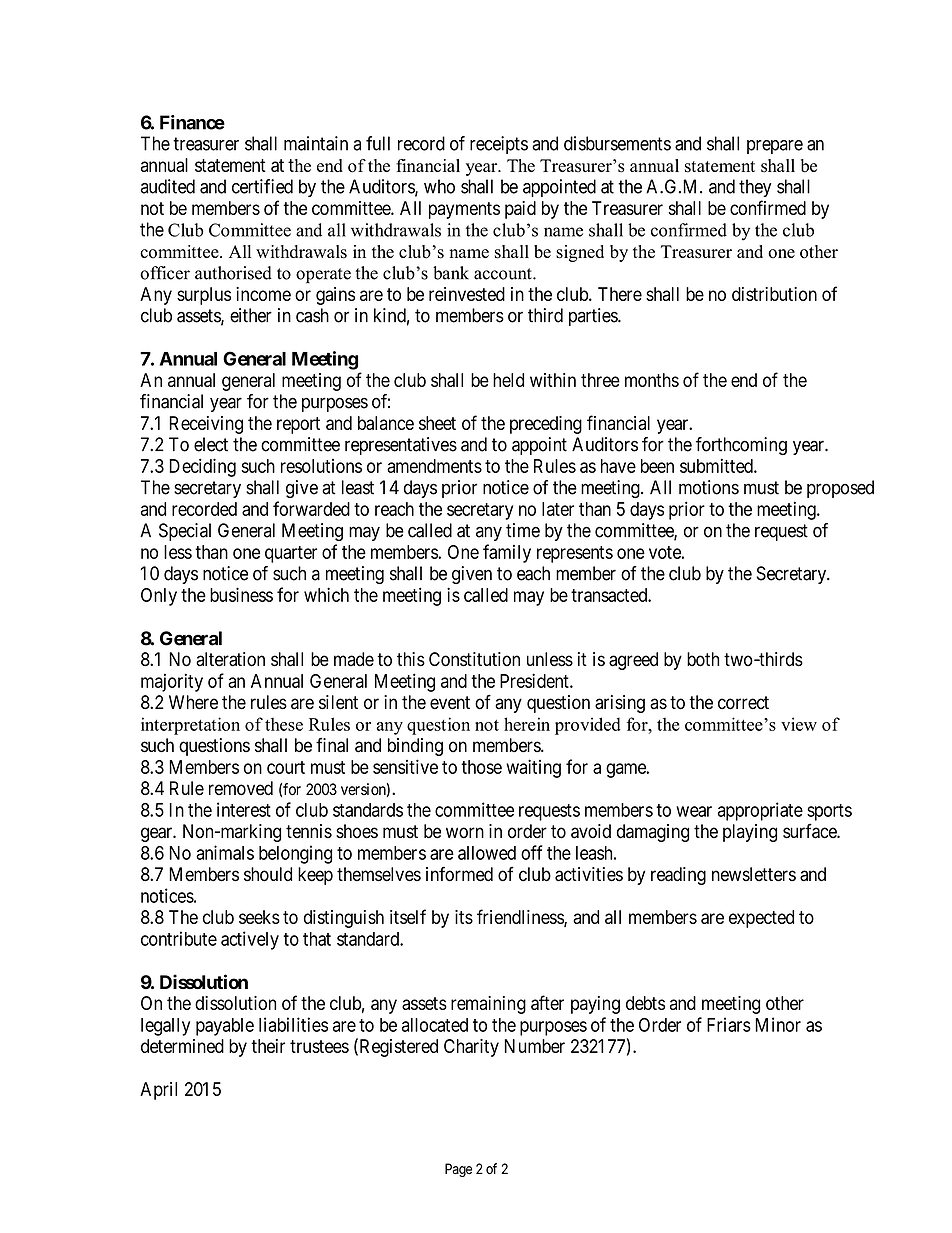  Describe the element at coordinates (755, 188) in the document. I see `they` at that location.
